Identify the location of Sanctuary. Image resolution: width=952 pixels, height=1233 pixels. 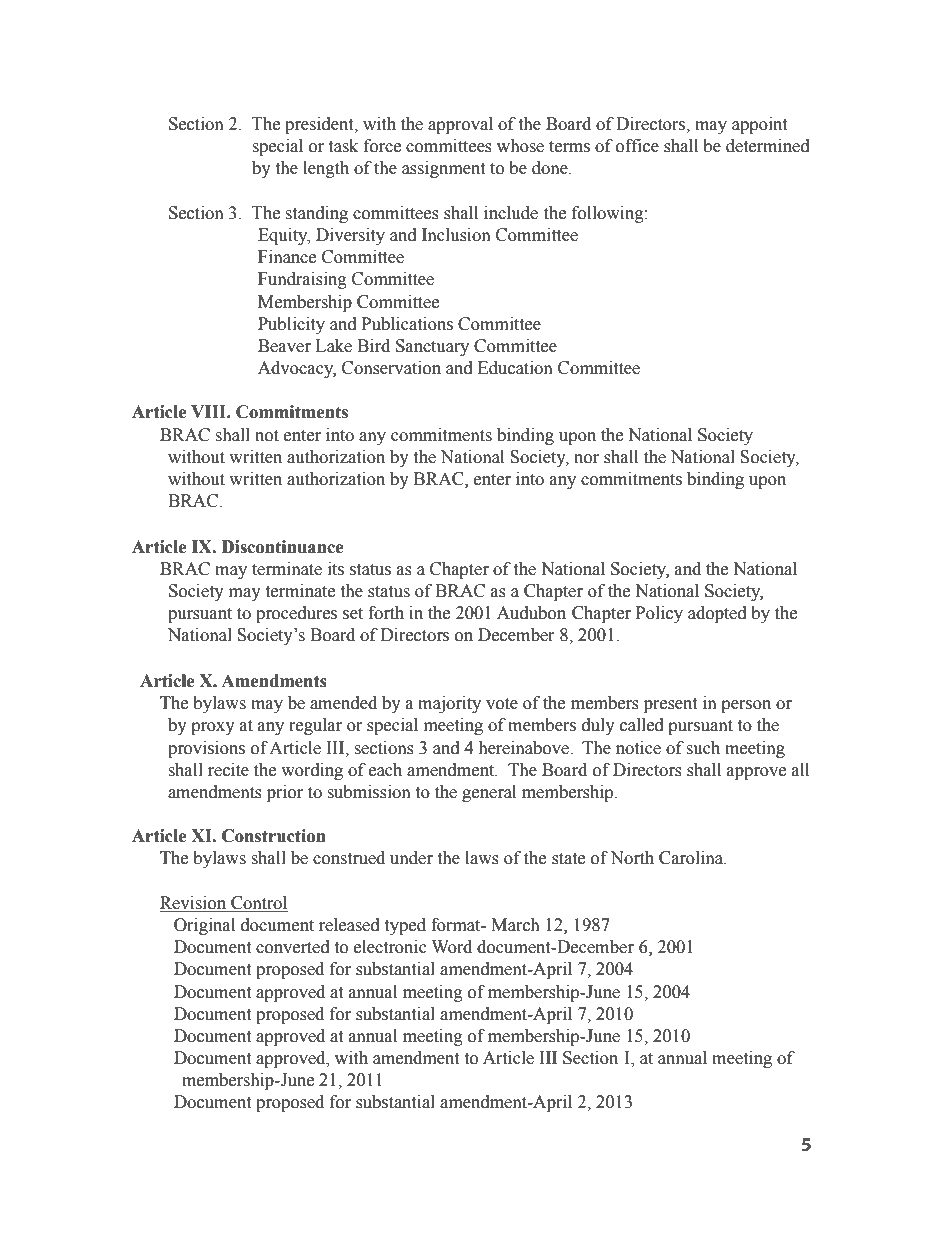
(432, 347).
